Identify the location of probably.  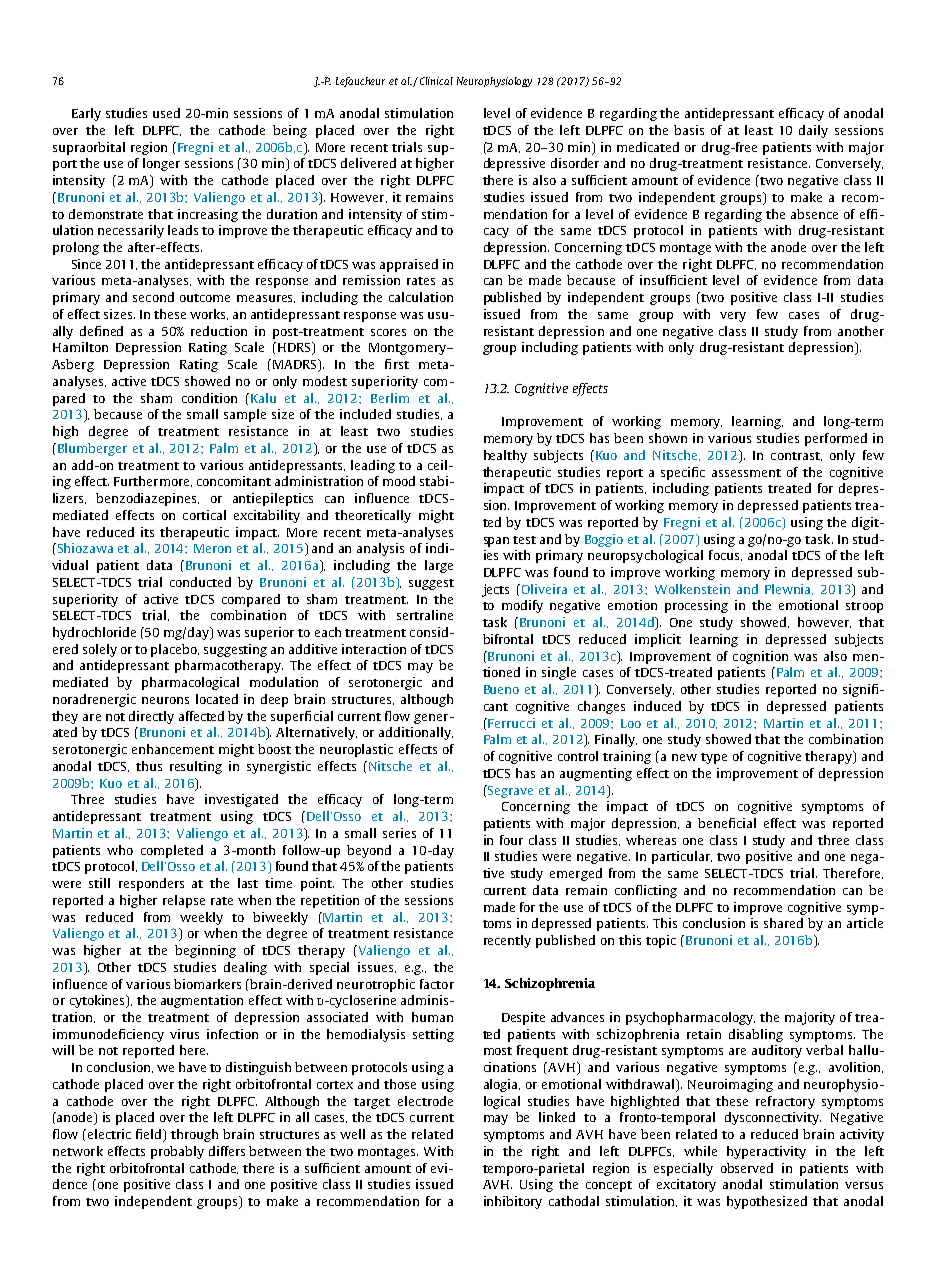
(177, 1152).
